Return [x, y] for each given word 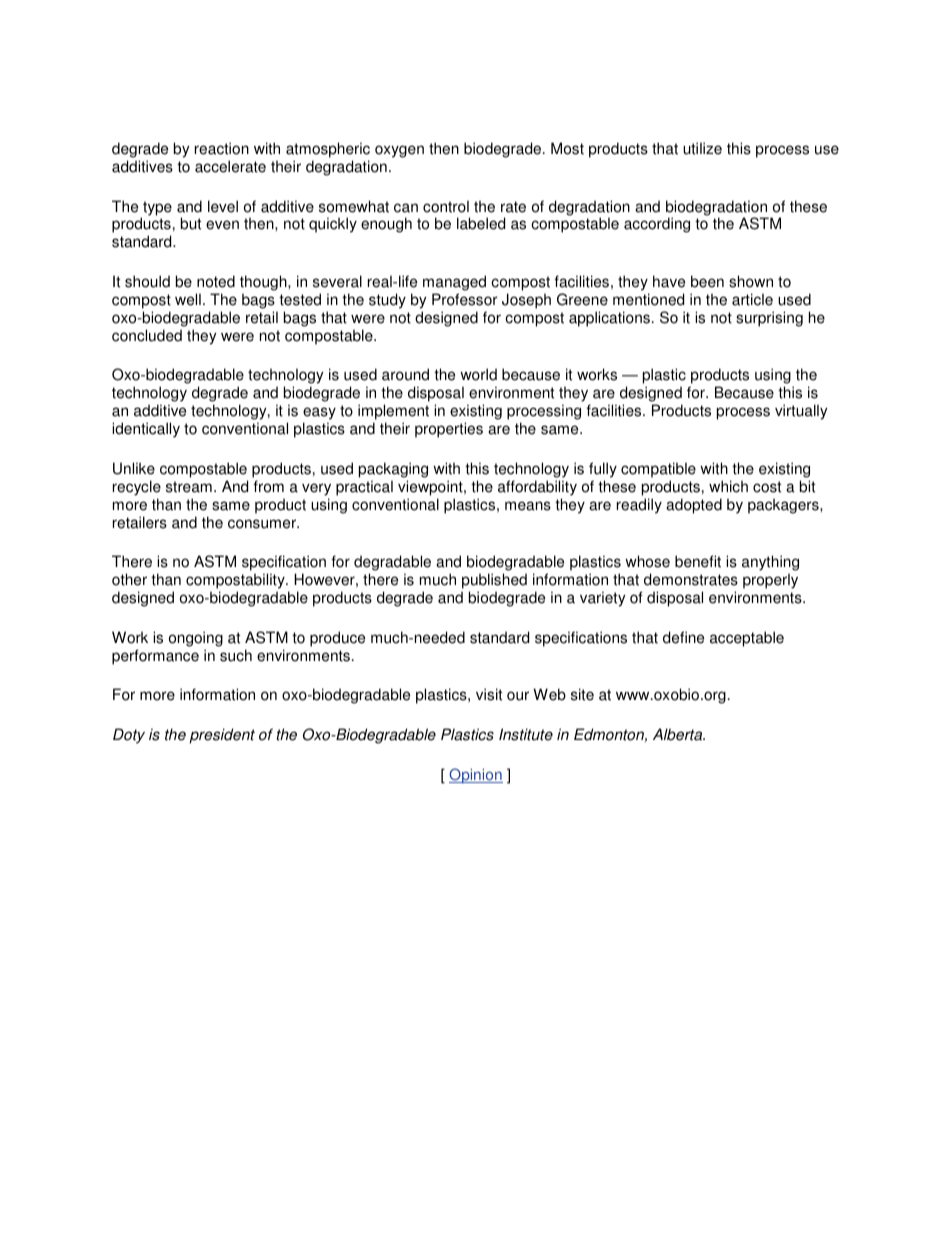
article [752, 299]
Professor [465, 299]
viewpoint [431, 488]
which [728, 486]
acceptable [747, 639]
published [494, 582]
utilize [702, 148]
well [188, 299]
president [222, 736]
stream [189, 487]
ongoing [196, 639]
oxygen [399, 151]
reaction [222, 148]
